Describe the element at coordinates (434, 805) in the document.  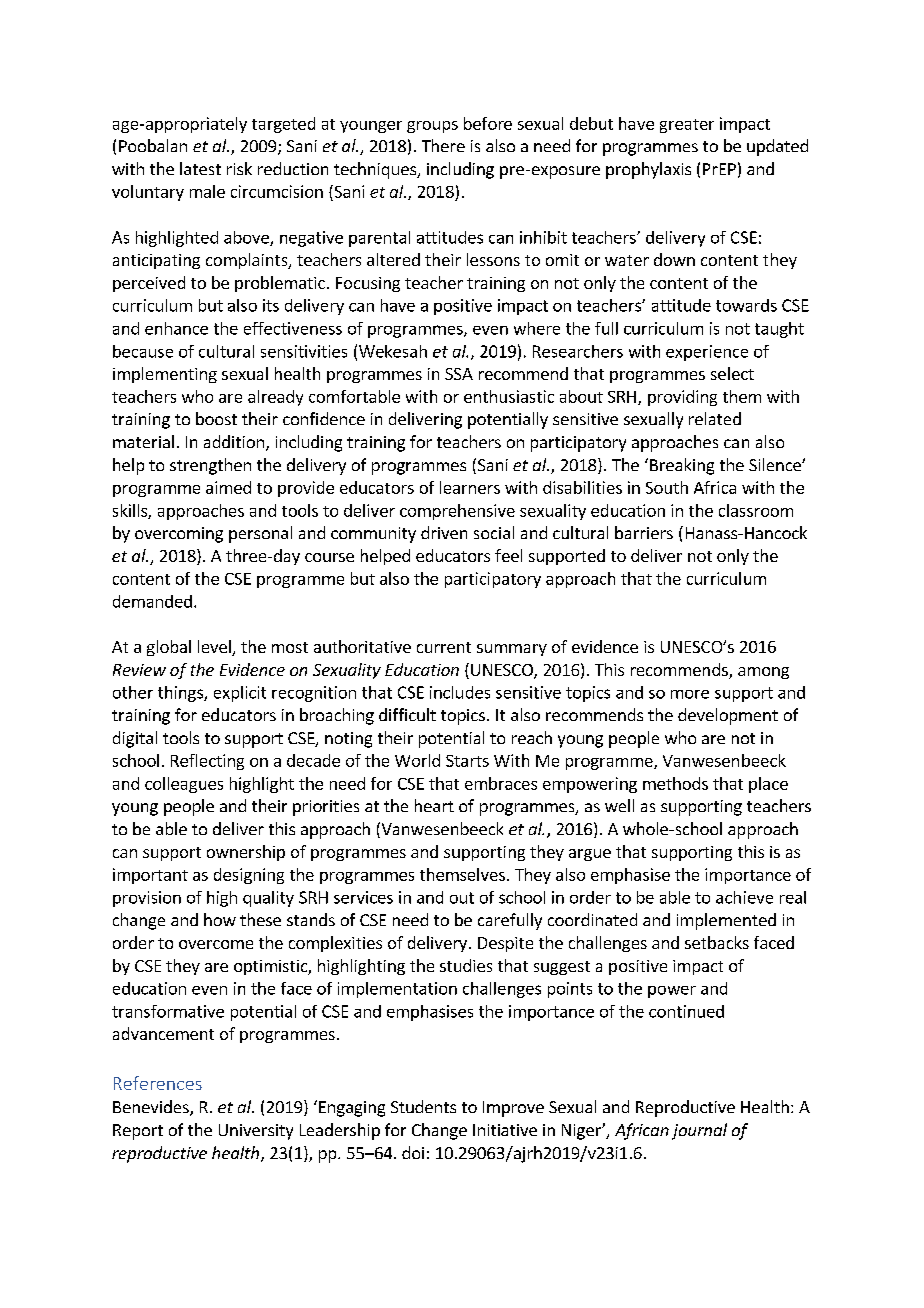
I see `heart` at that location.
